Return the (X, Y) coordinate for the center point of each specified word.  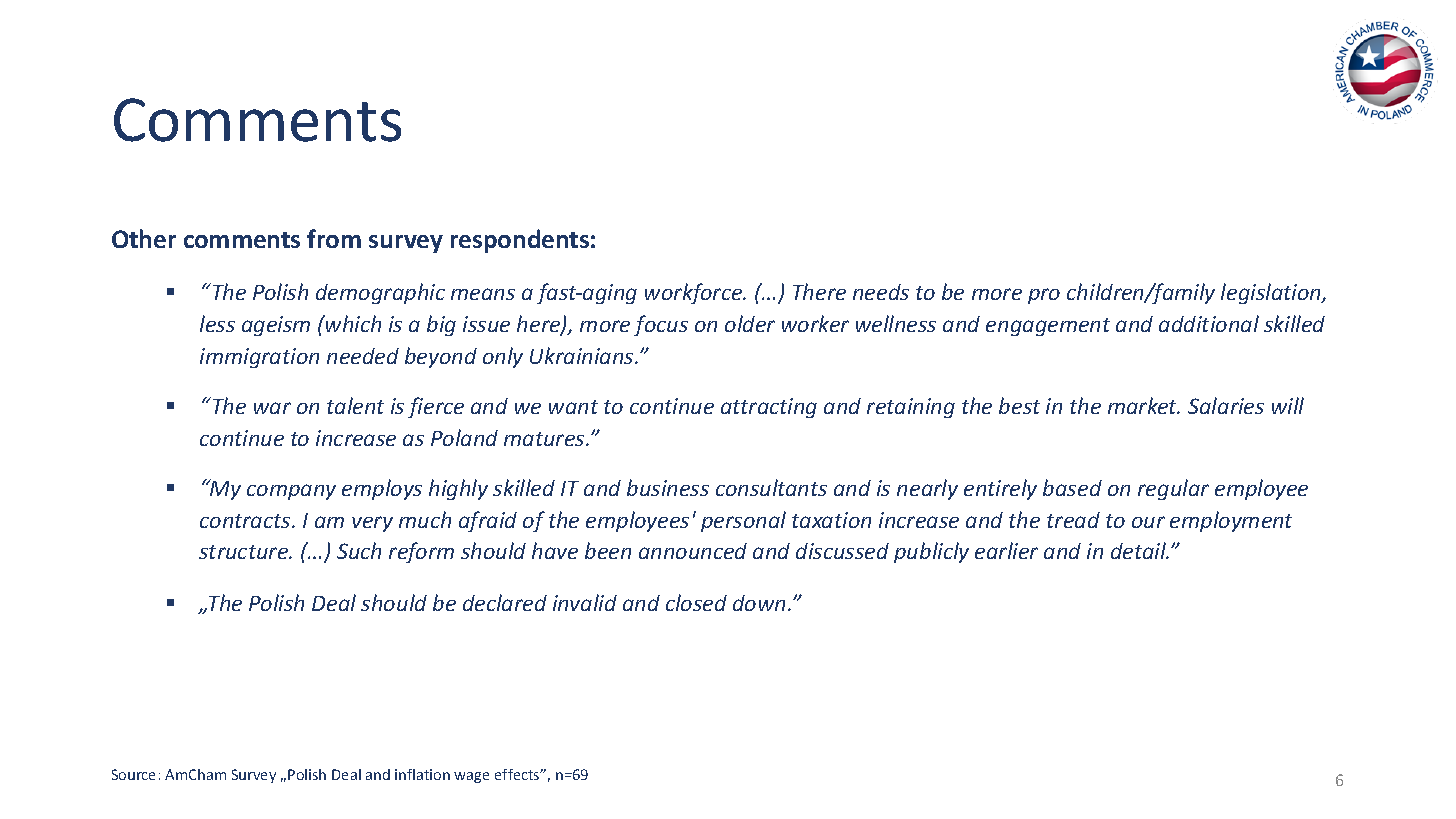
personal (743, 521)
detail (1139, 550)
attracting (769, 408)
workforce (695, 293)
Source (133, 774)
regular (1173, 489)
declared (505, 602)
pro (1044, 296)
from (334, 238)
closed (696, 602)
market (1144, 405)
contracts (246, 521)
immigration (259, 358)
